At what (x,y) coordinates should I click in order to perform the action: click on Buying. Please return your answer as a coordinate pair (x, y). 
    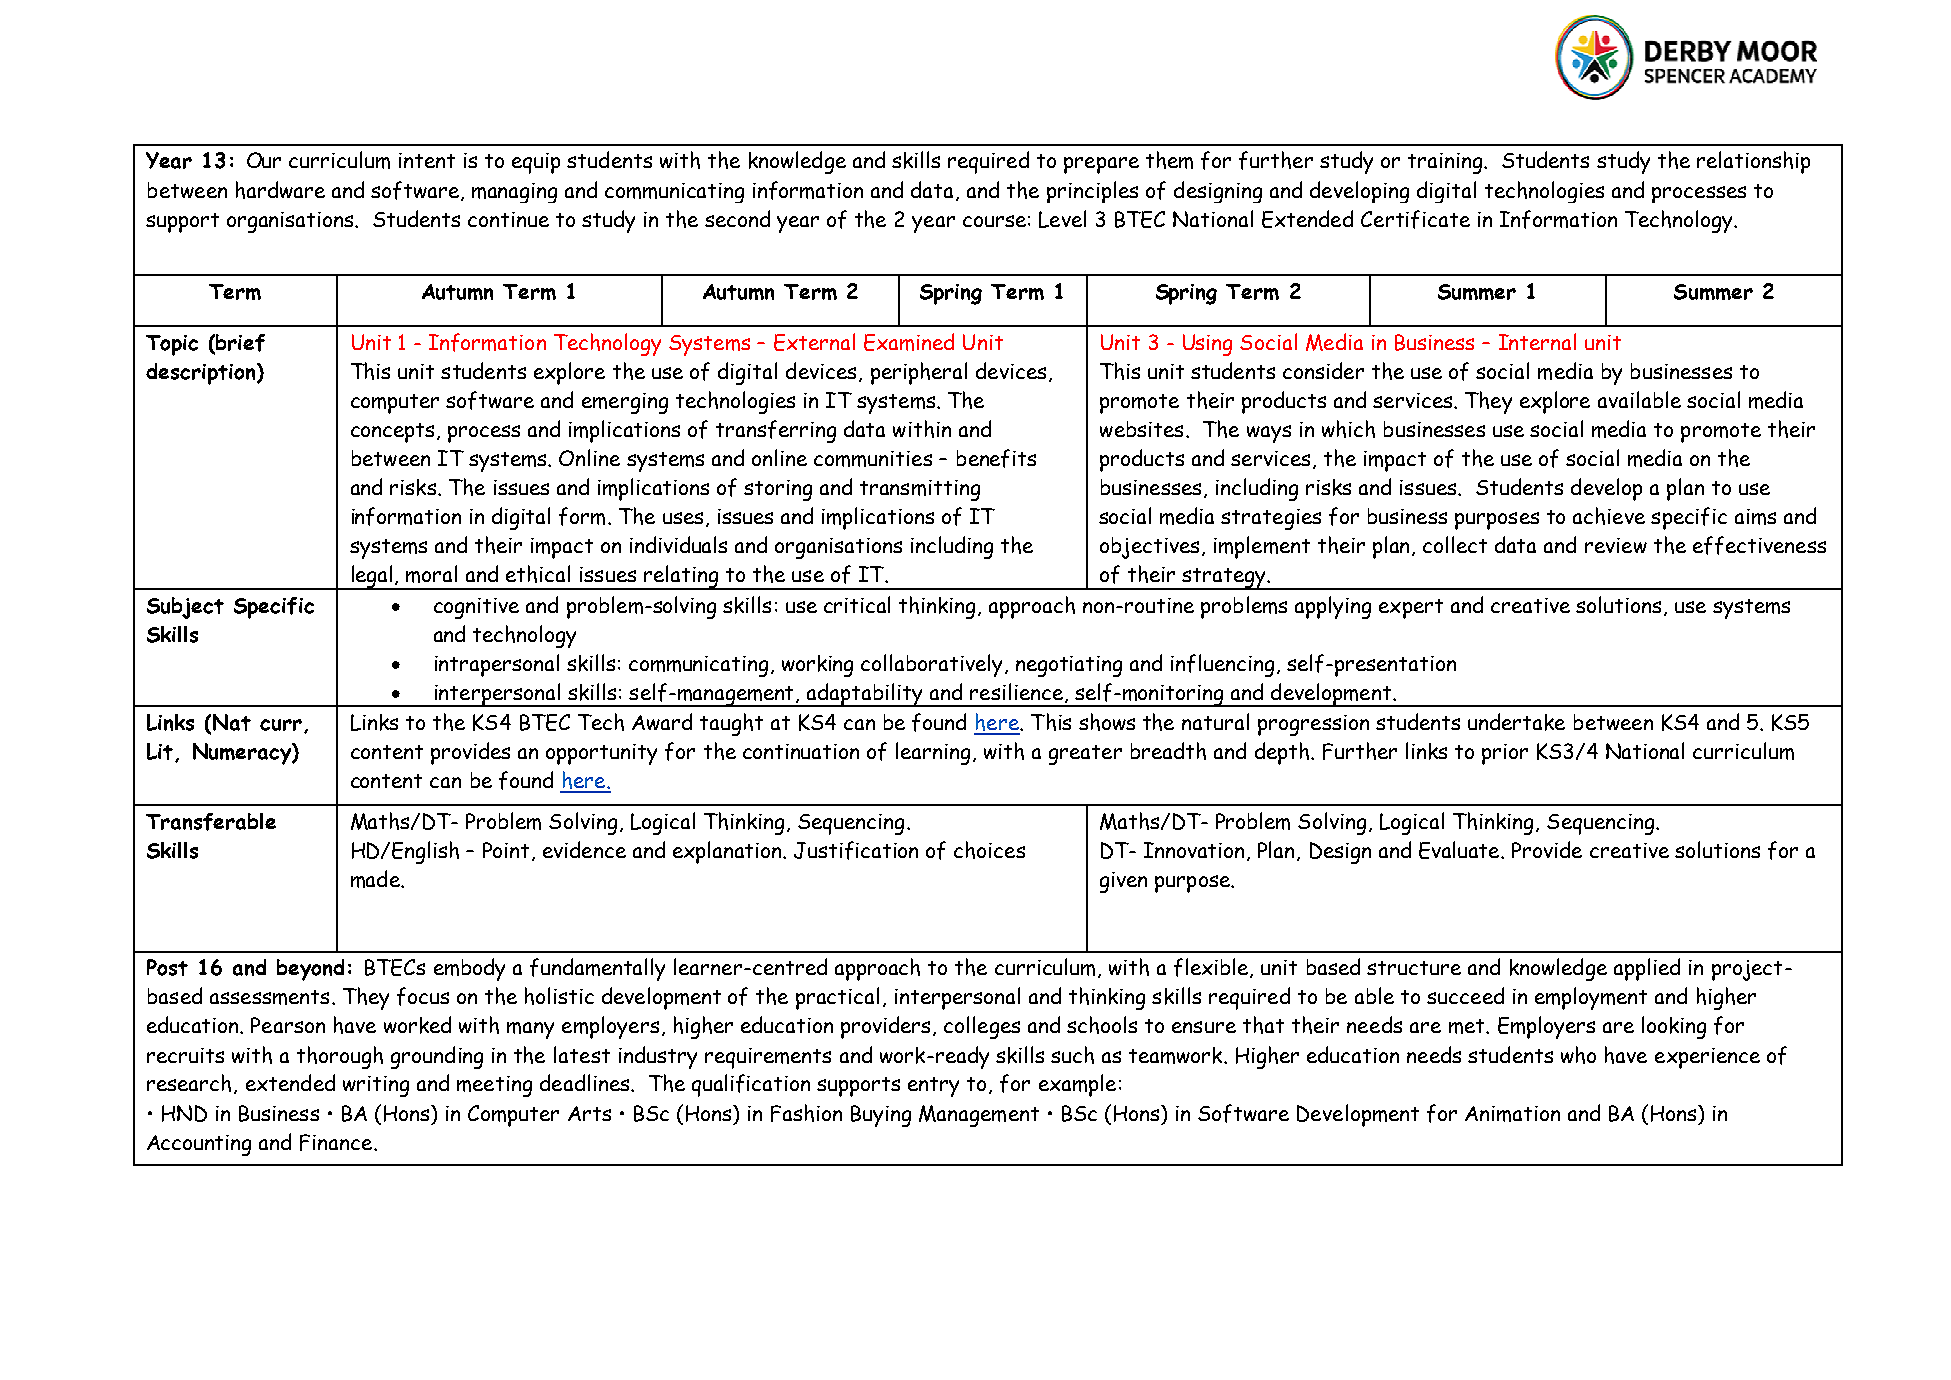
    Looking at the image, I should click on (881, 1116).
